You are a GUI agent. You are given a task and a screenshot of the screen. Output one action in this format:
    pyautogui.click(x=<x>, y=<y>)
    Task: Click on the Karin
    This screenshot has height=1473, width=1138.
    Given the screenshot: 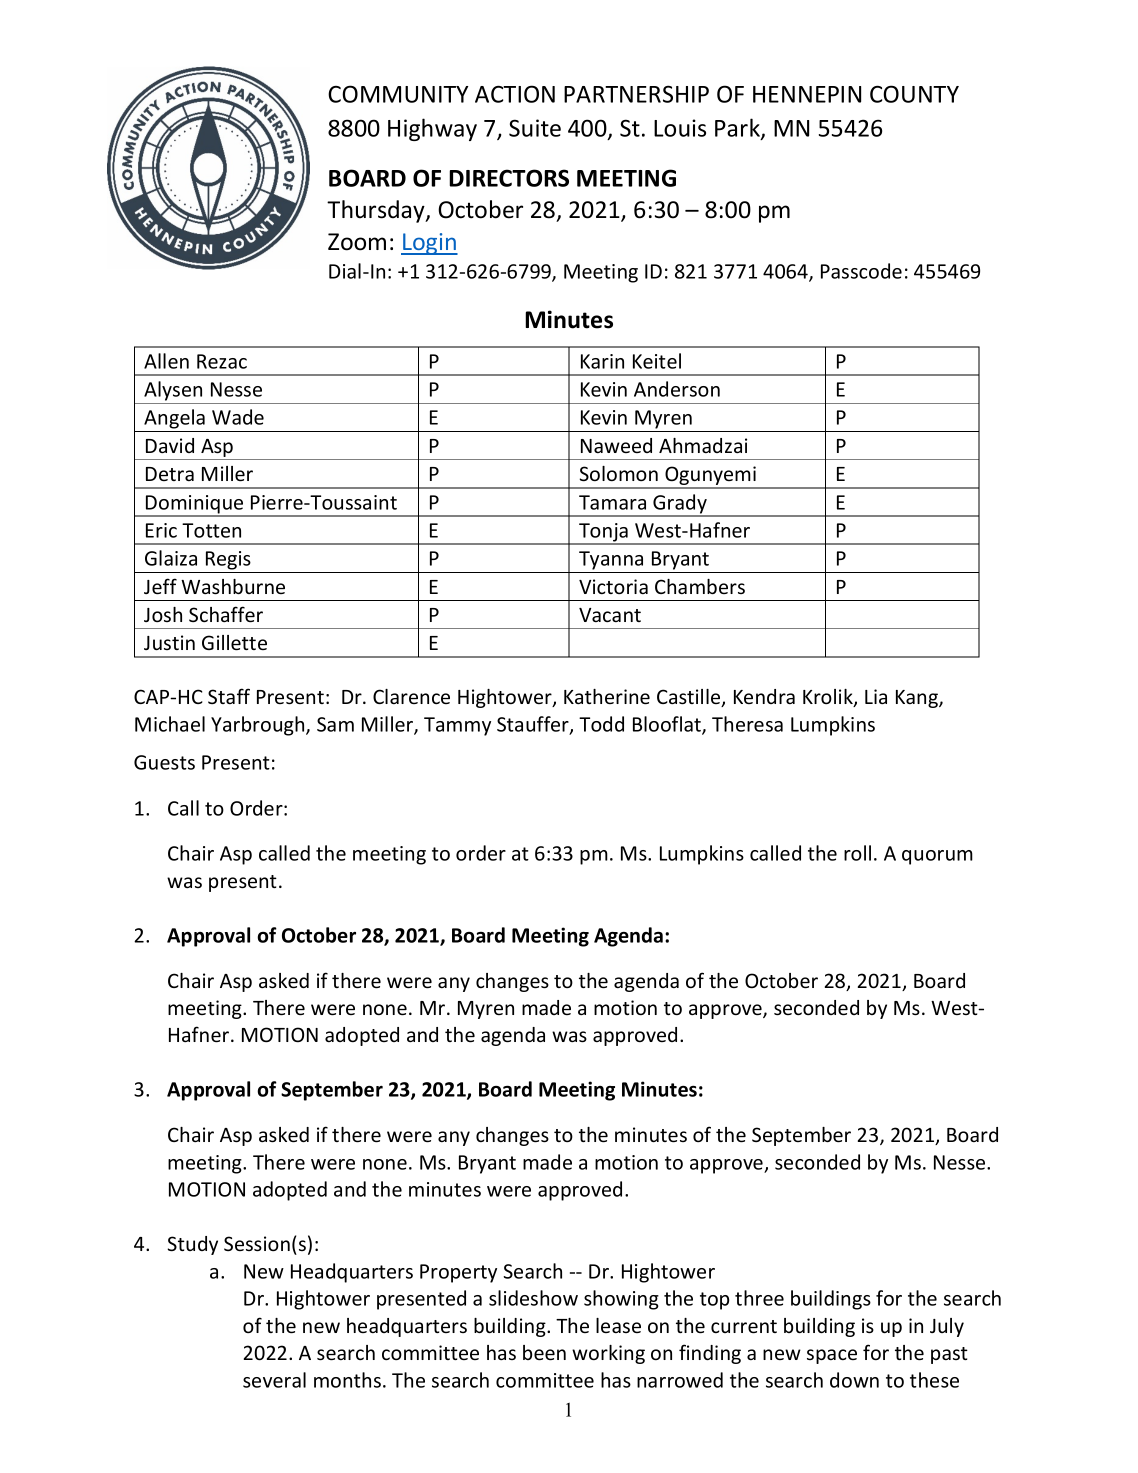 What is the action you would take?
    pyautogui.click(x=602, y=361)
